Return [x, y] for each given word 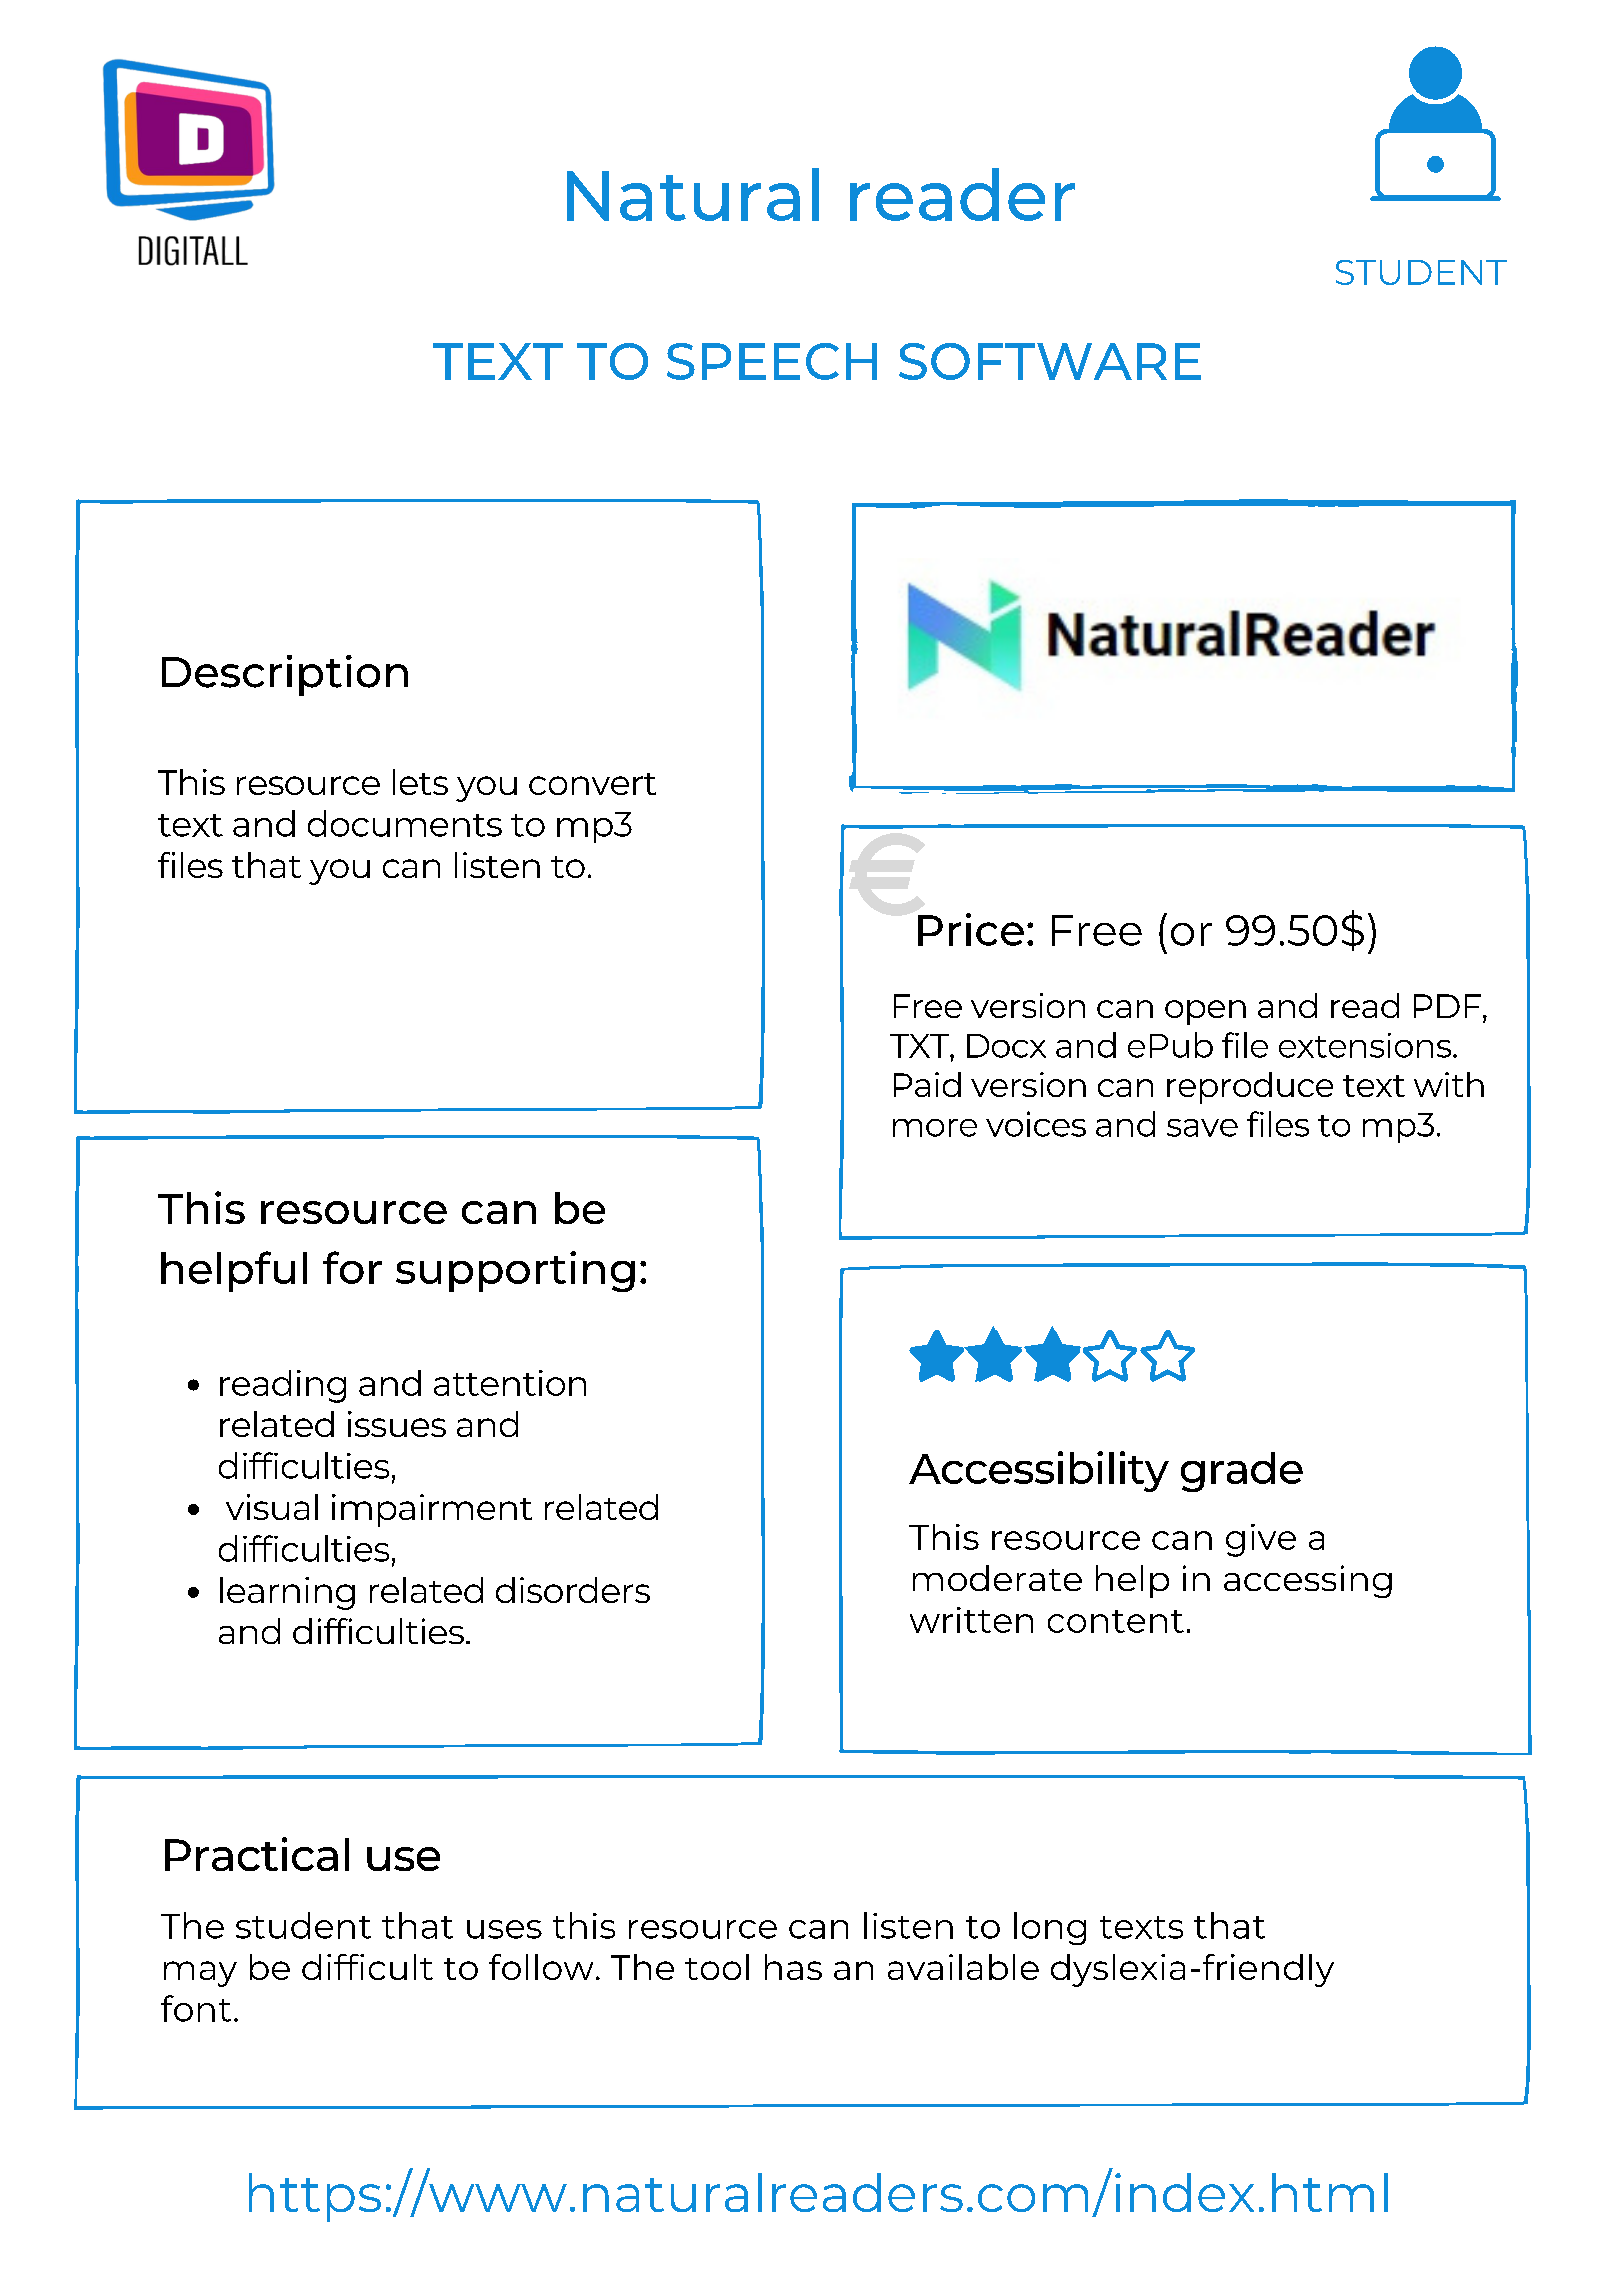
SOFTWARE [1050, 361]
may [200, 1974]
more [935, 1128]
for [352, 1267]
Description [285, 675]
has [793, 1967]
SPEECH [772, 361]
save [1202, 1128]
